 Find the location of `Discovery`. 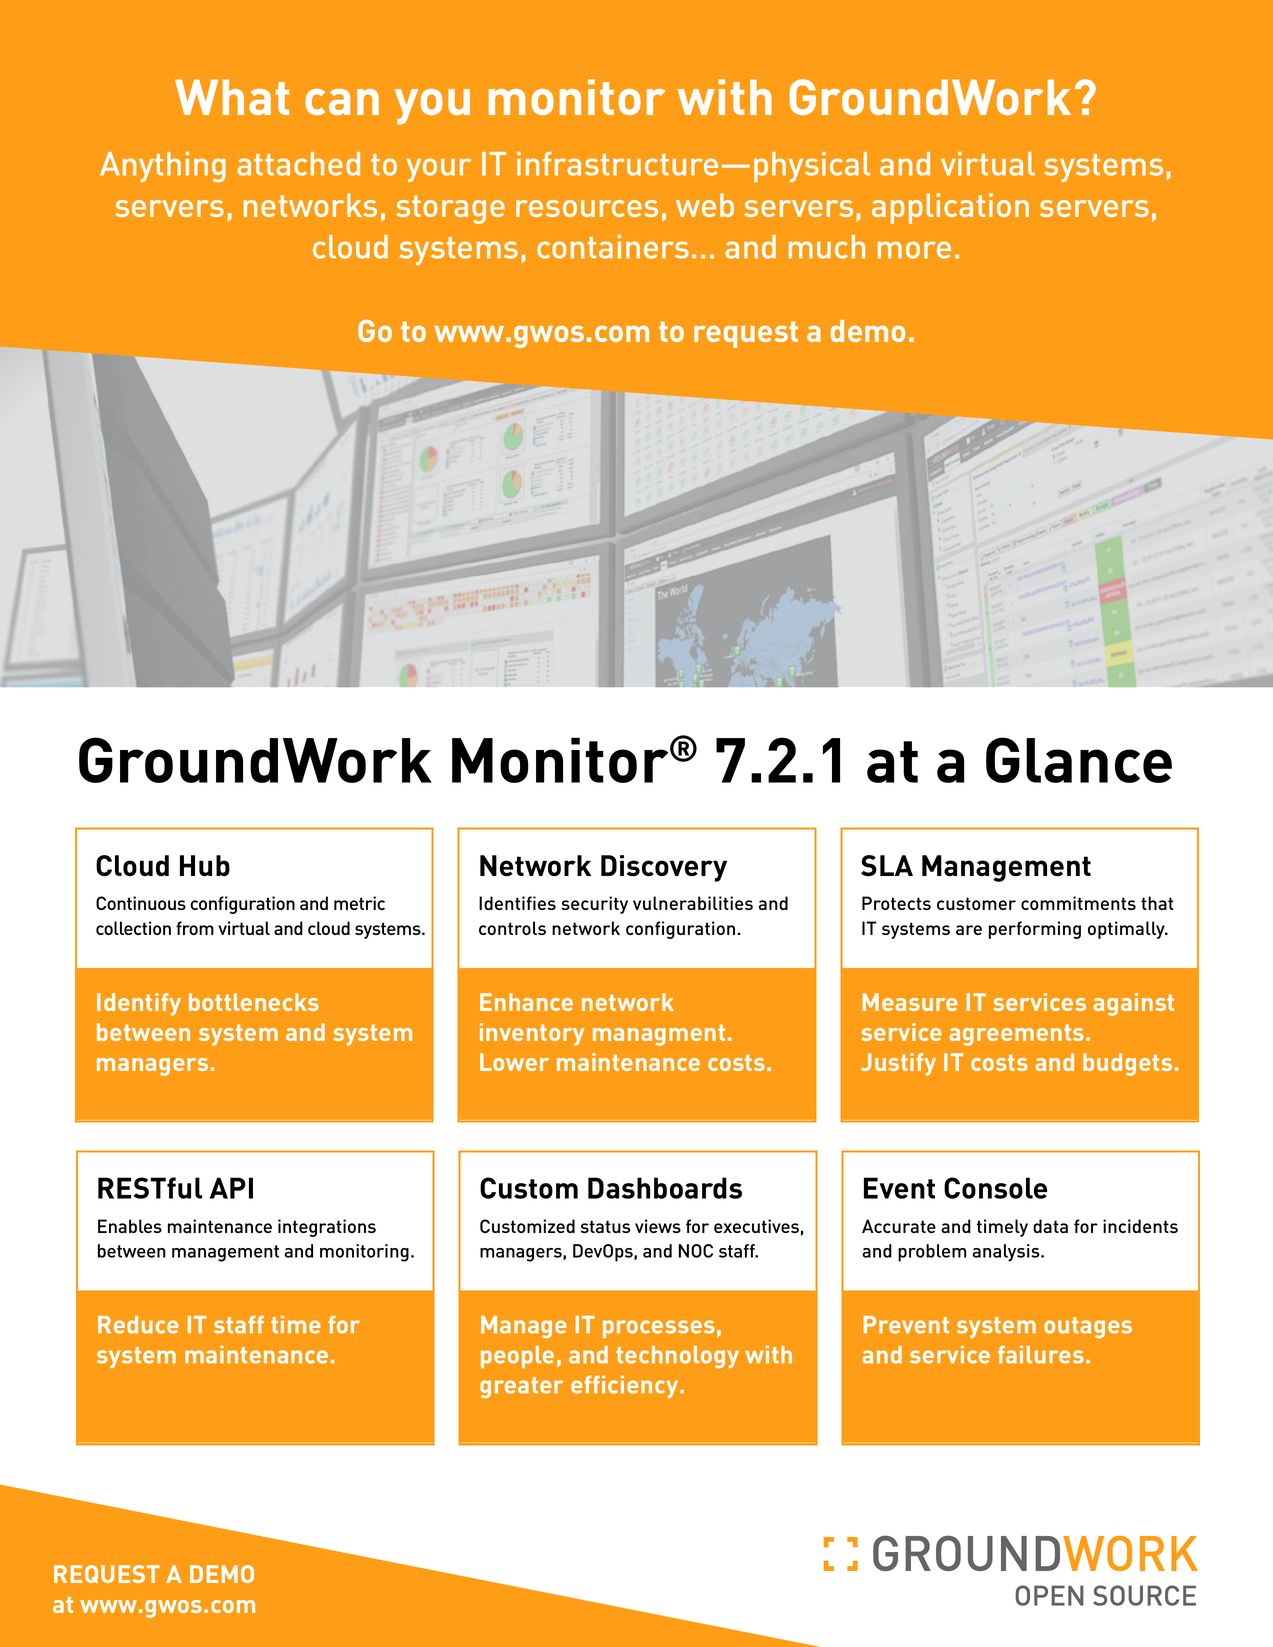

Discovery is located at coordinates (664, 868).
